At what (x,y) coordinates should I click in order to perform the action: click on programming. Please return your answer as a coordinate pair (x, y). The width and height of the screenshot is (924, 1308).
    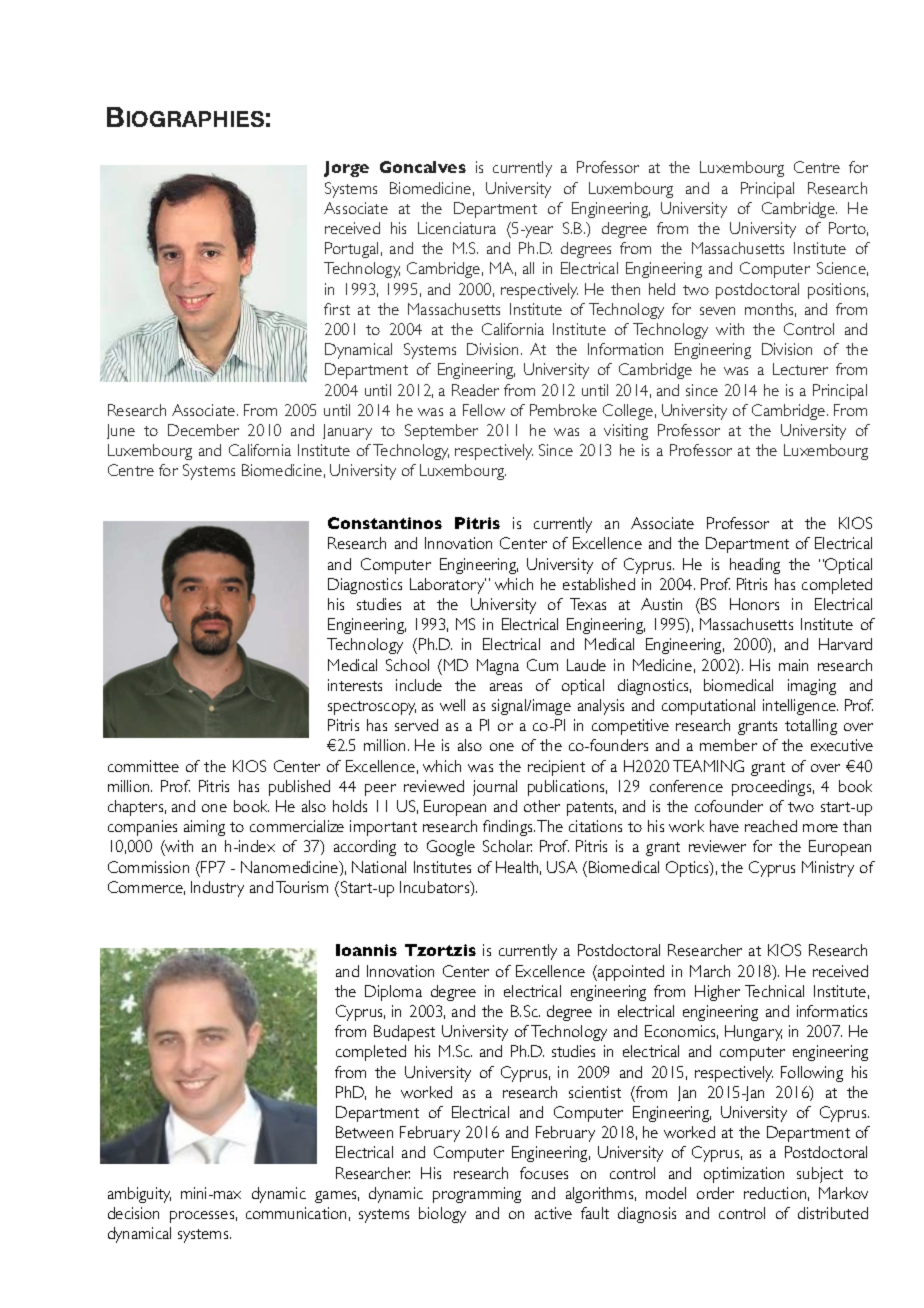
    Looking at the image, I should click on (477, 1195).
